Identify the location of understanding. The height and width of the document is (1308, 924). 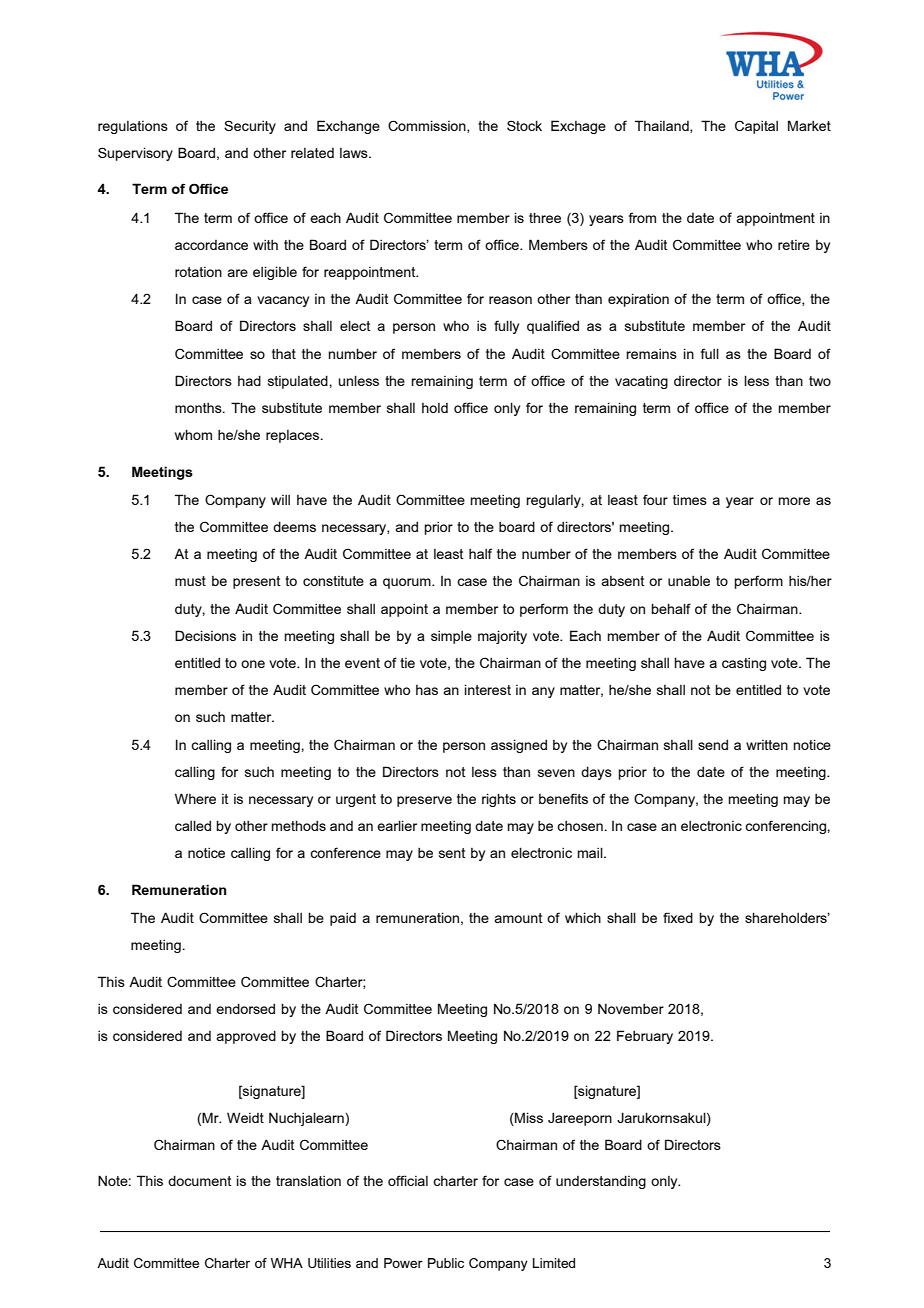
(601, 1182).
